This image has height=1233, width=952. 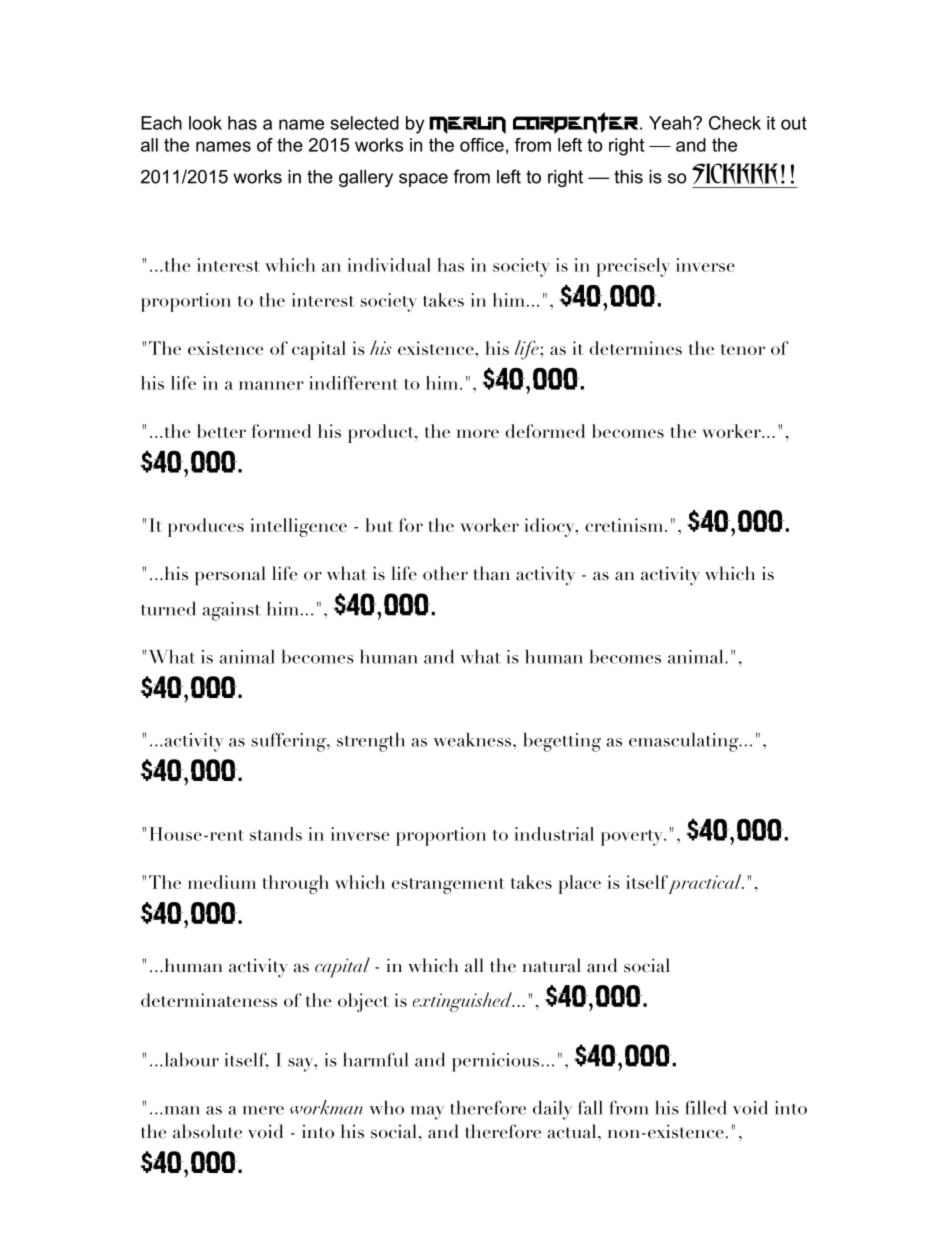 What do you see at coordinates (263, 1110) in the image?
I see `mere` at bounding box center [263, 1110].
